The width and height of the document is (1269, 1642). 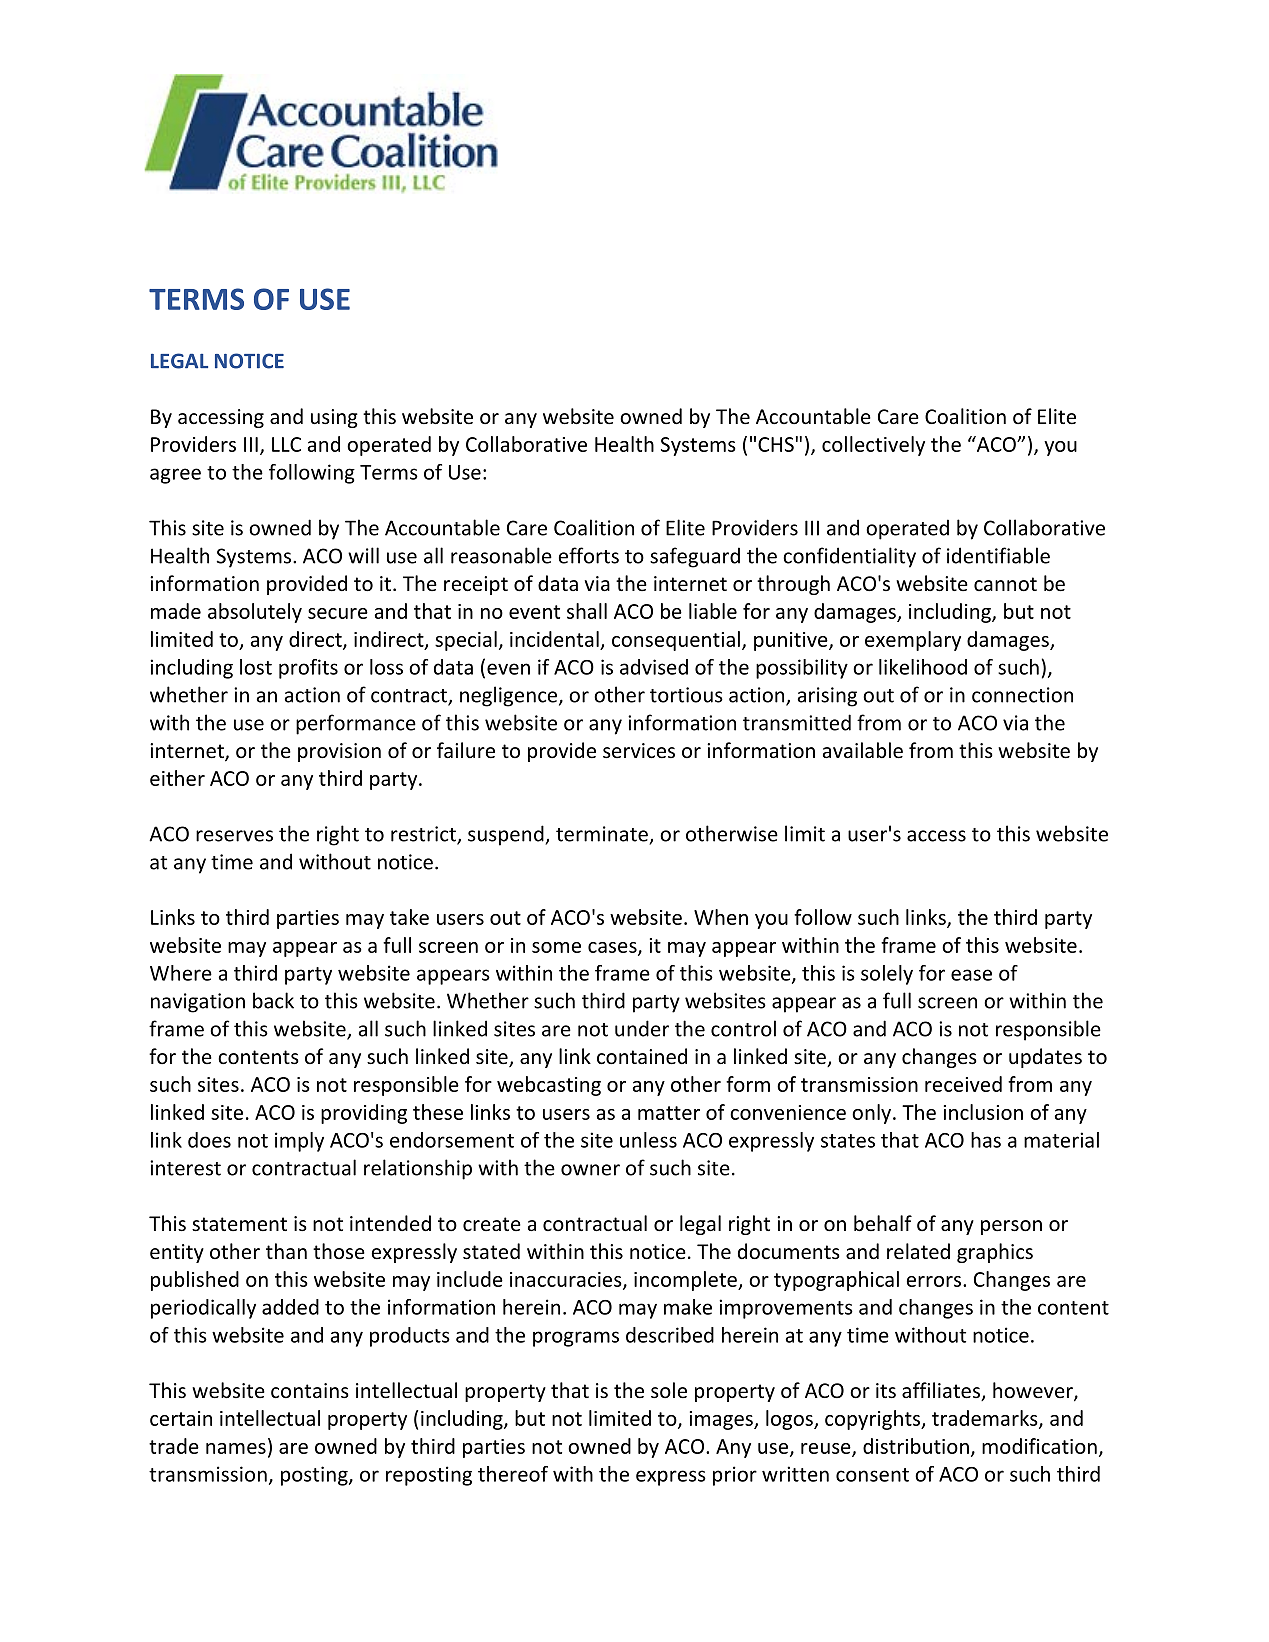 I want to click on collectively, so click(x=873, y=446).
